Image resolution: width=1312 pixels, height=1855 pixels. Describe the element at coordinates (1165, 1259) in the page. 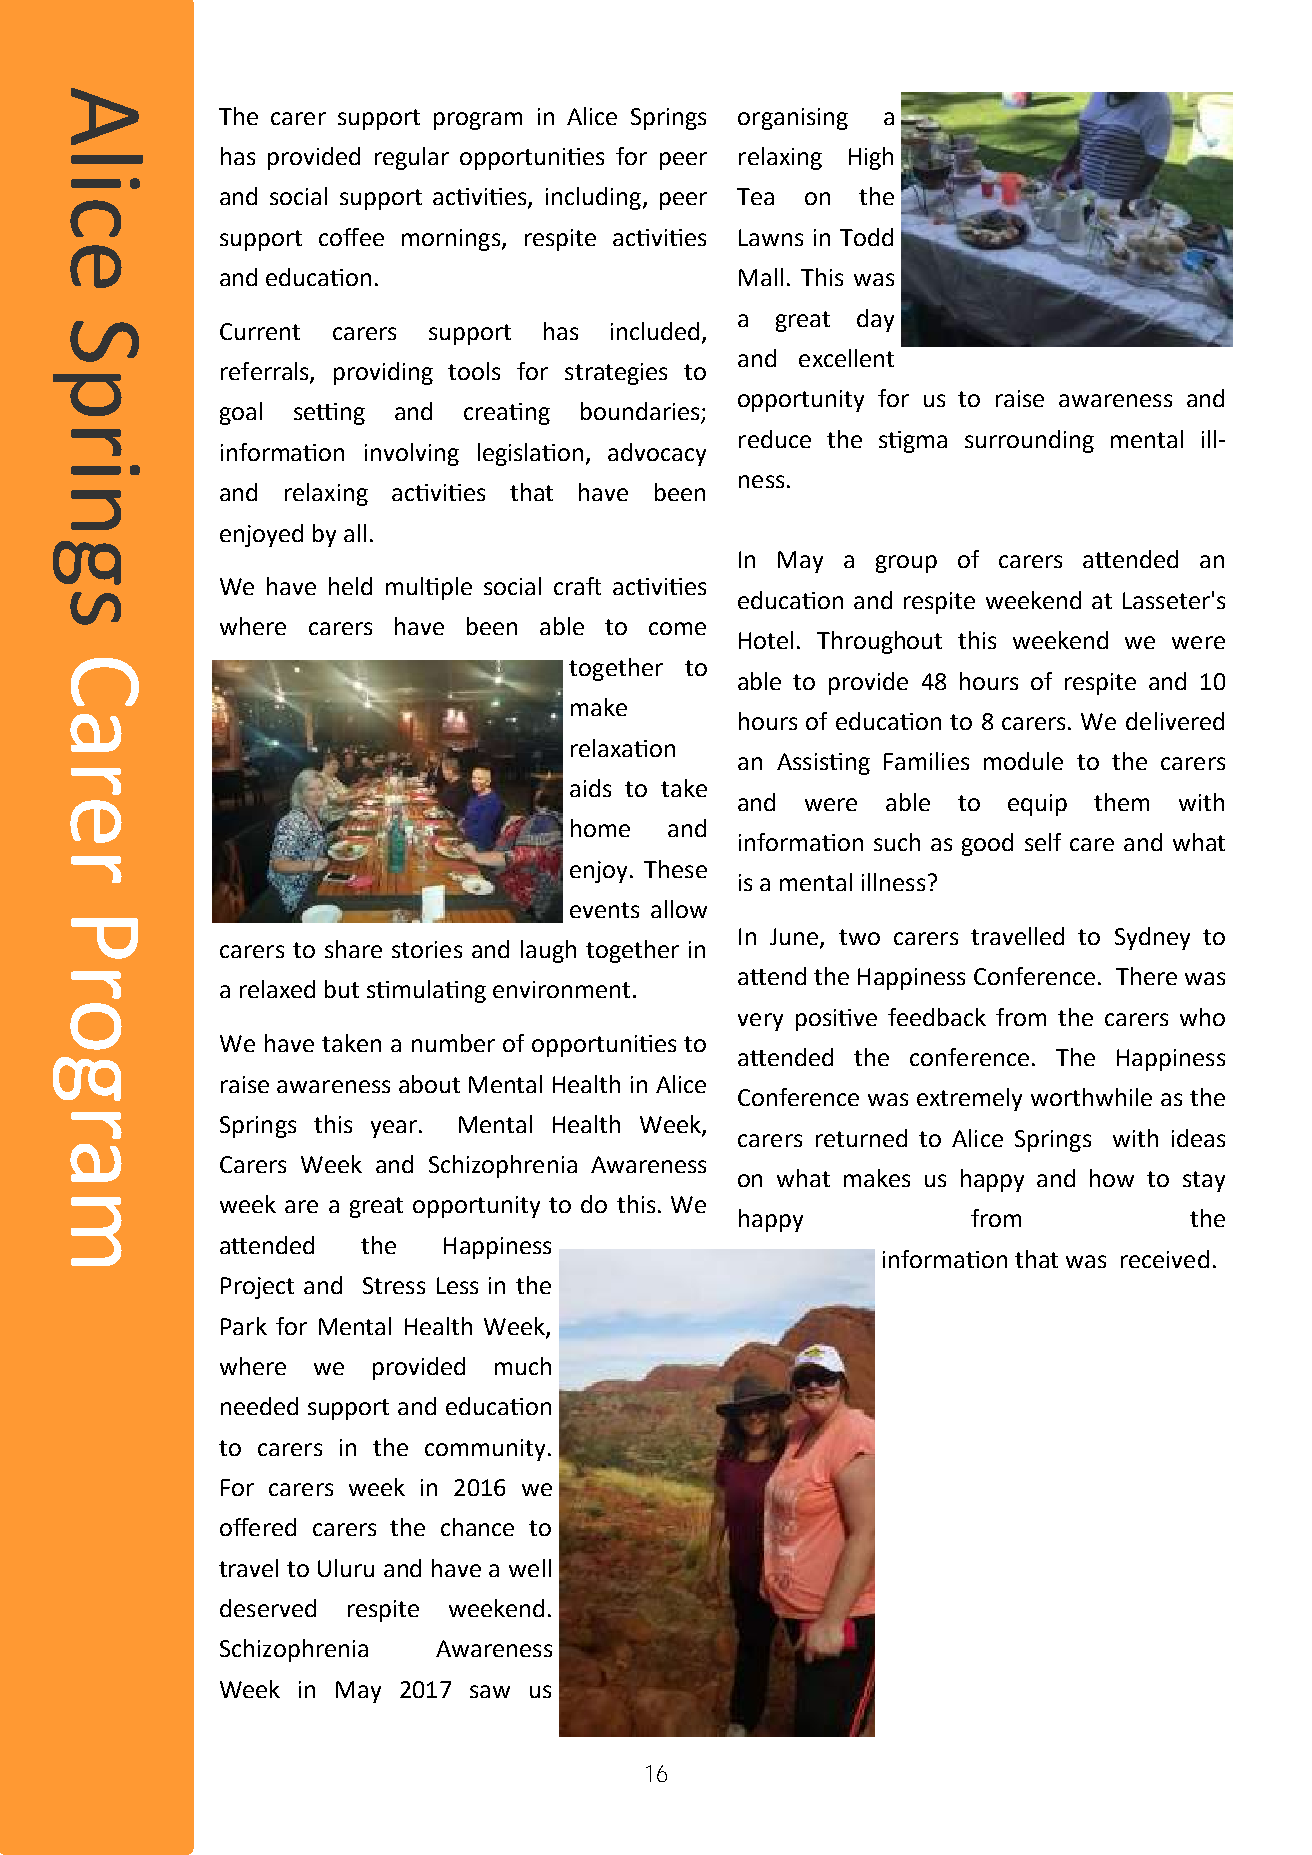

I see `received` at that location.
